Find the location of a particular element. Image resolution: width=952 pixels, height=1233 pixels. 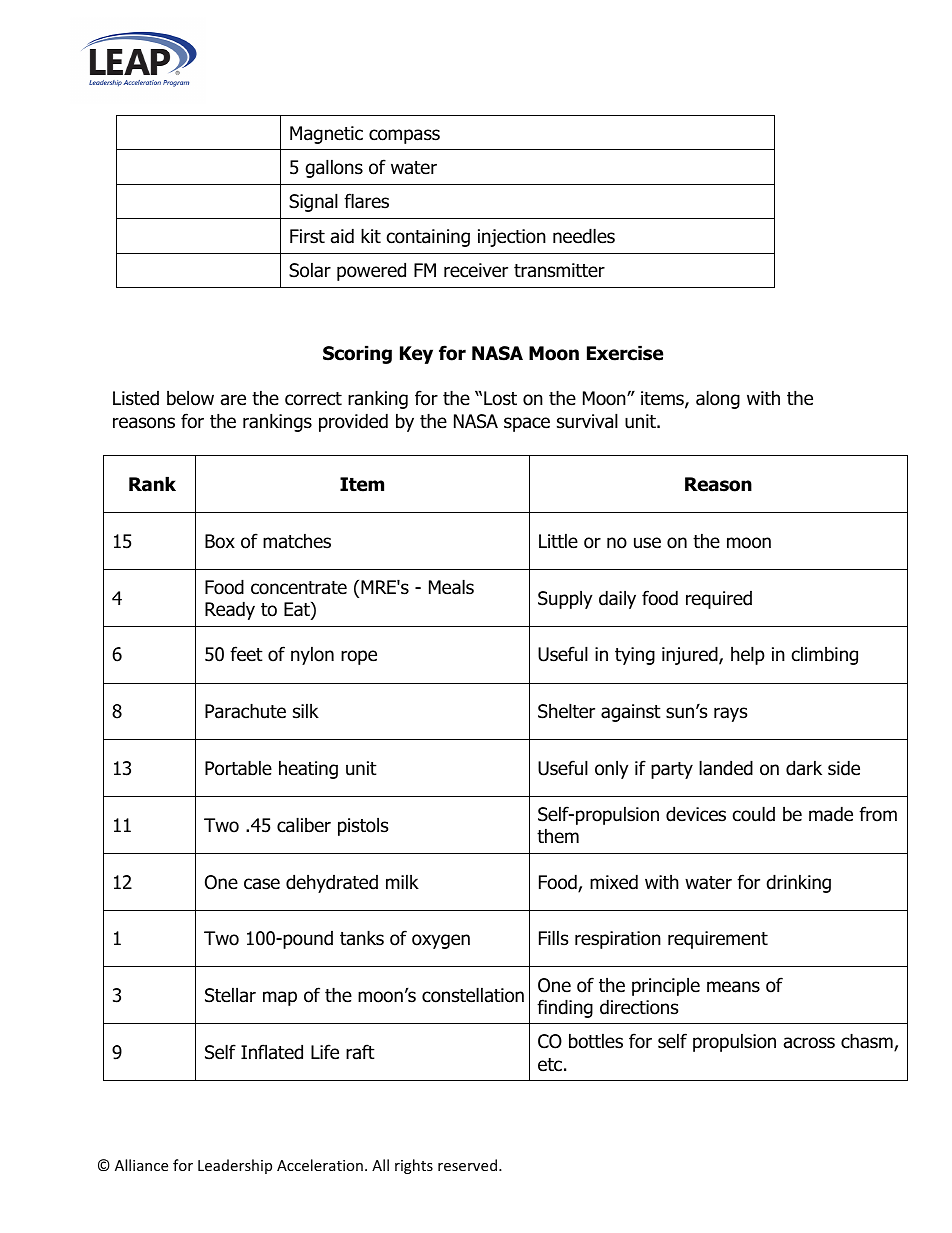

transmitter is located at coordinates (559, 270).
